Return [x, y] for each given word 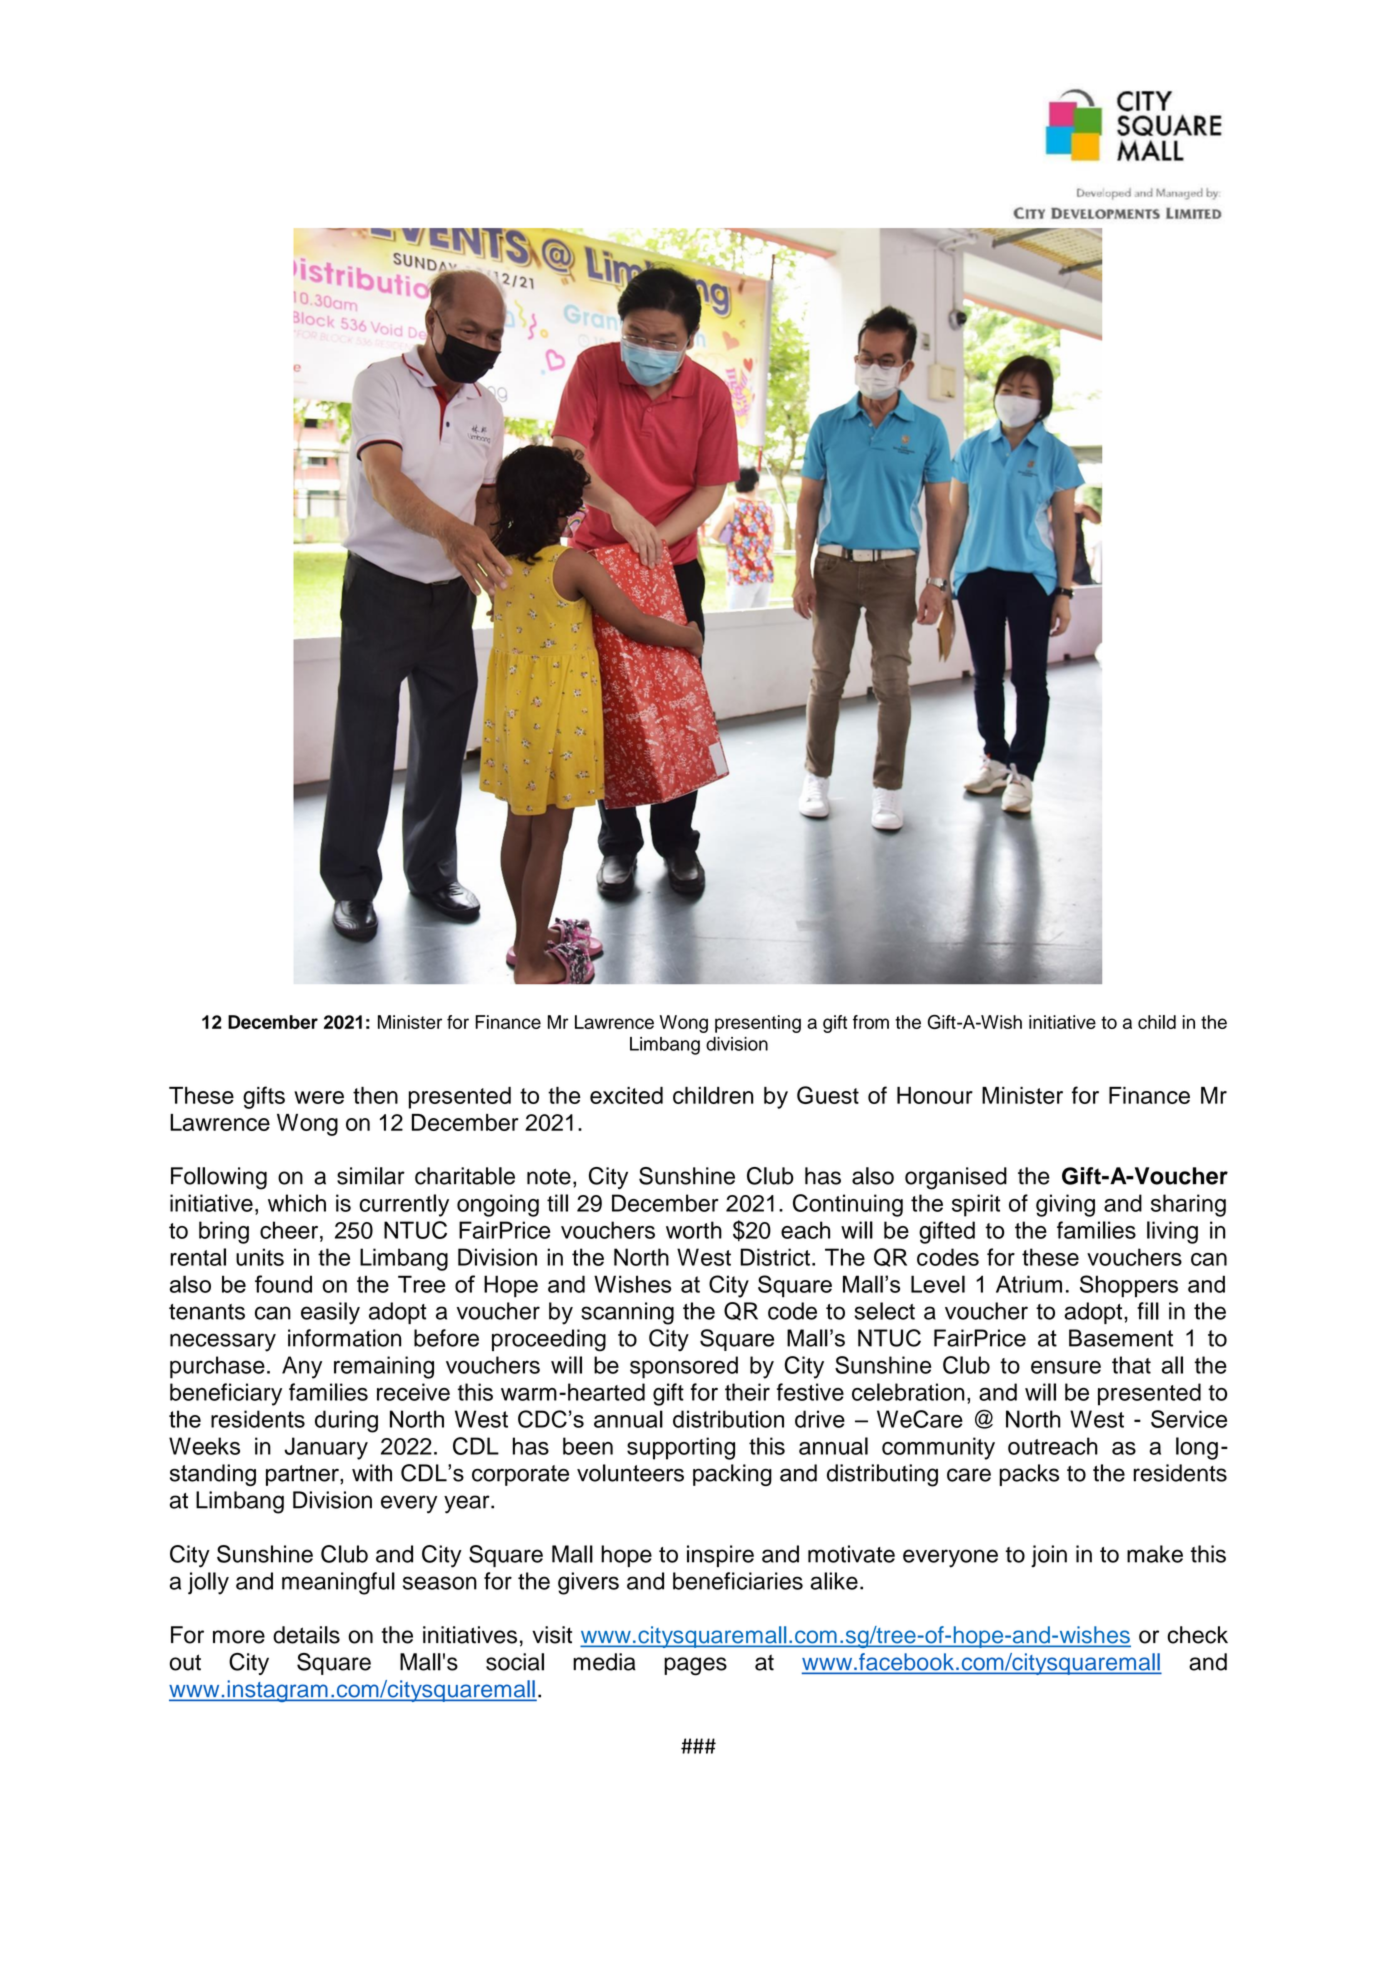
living [1172, 1232]
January [326, 1448]
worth [694, 1230]
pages [695, 1666]
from [871, 1022]
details [306, 1635]
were [319, 1097]
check [1197, 1635]
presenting [758, 1024]
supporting [681, 1448]
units [260, 1257]
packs [1029, 1475]
